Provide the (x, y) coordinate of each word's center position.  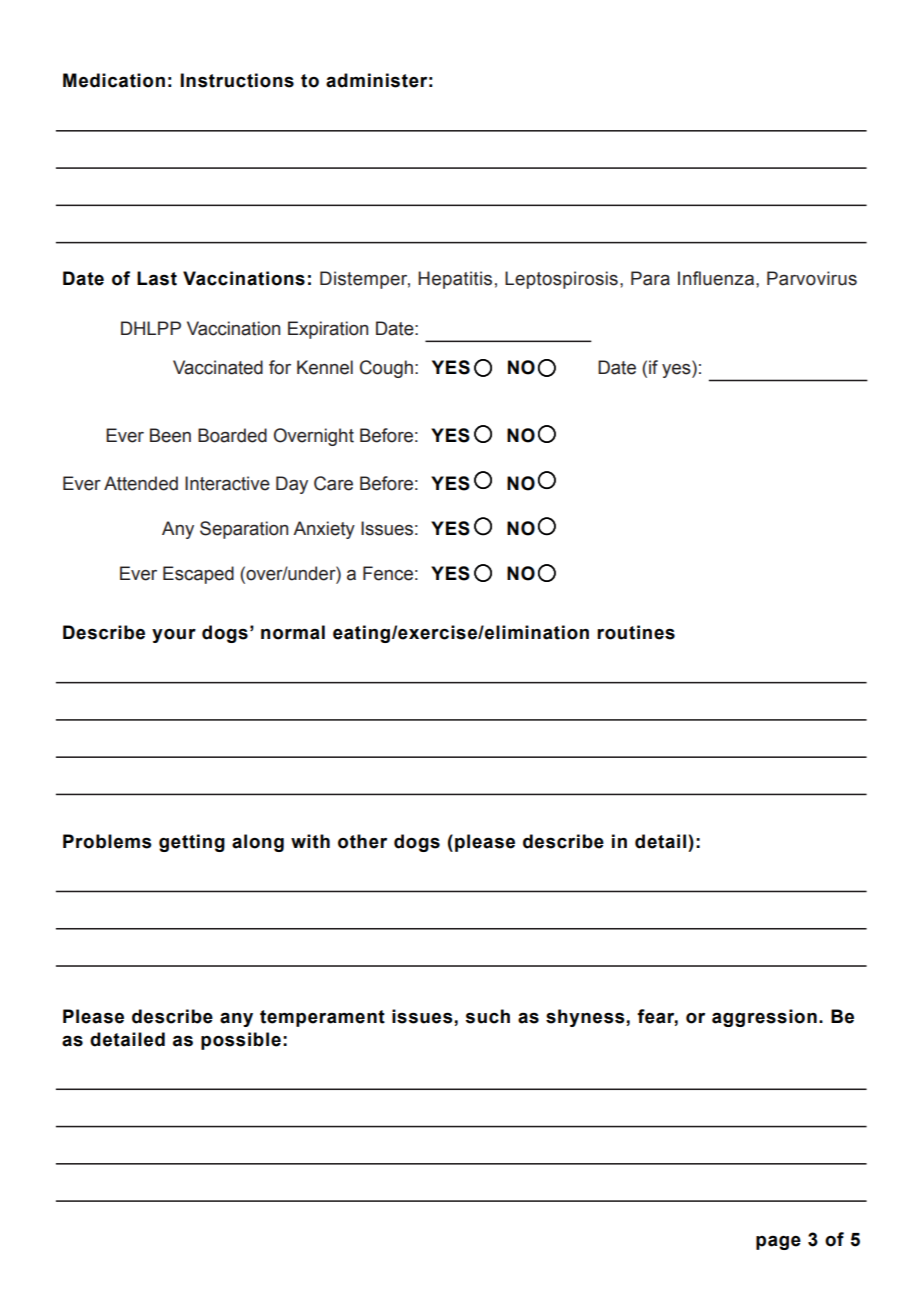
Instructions (237, 80)
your (174, 636)
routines (636, 632)
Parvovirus (812, 278)
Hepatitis (455, 280)
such (488, 1016)
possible (241, 1041)
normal (293, 632)
